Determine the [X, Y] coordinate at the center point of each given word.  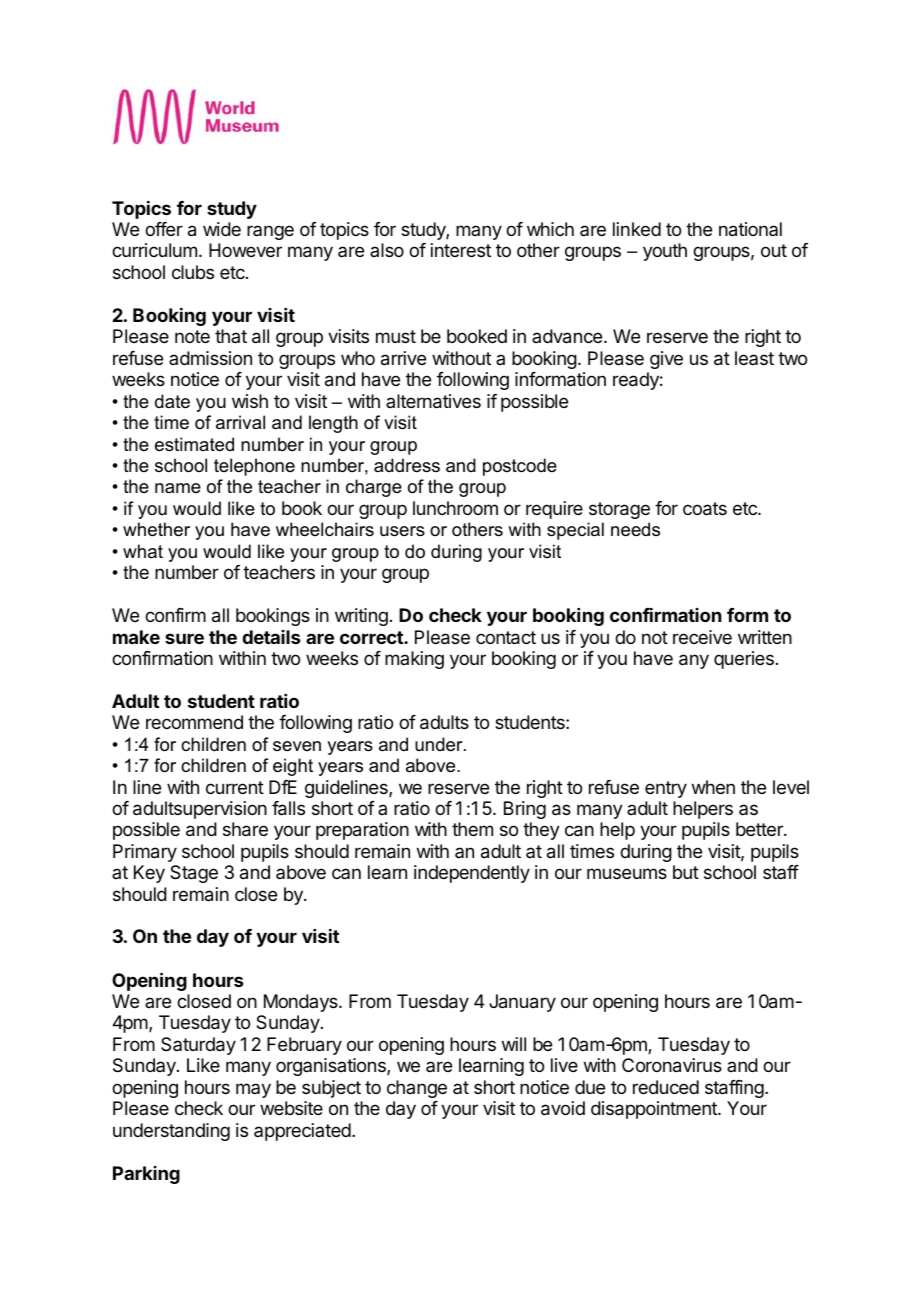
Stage [194, 874]
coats [705, 509]
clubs [193, 272]
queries [744, 660]
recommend [194, 722]
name [178, 488]
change [417, 1089]
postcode [520, 467]
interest [461, 250]
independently [472, 874]
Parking [146, 1175]
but [686, 872]
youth [665, 252]
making [414, 660]
